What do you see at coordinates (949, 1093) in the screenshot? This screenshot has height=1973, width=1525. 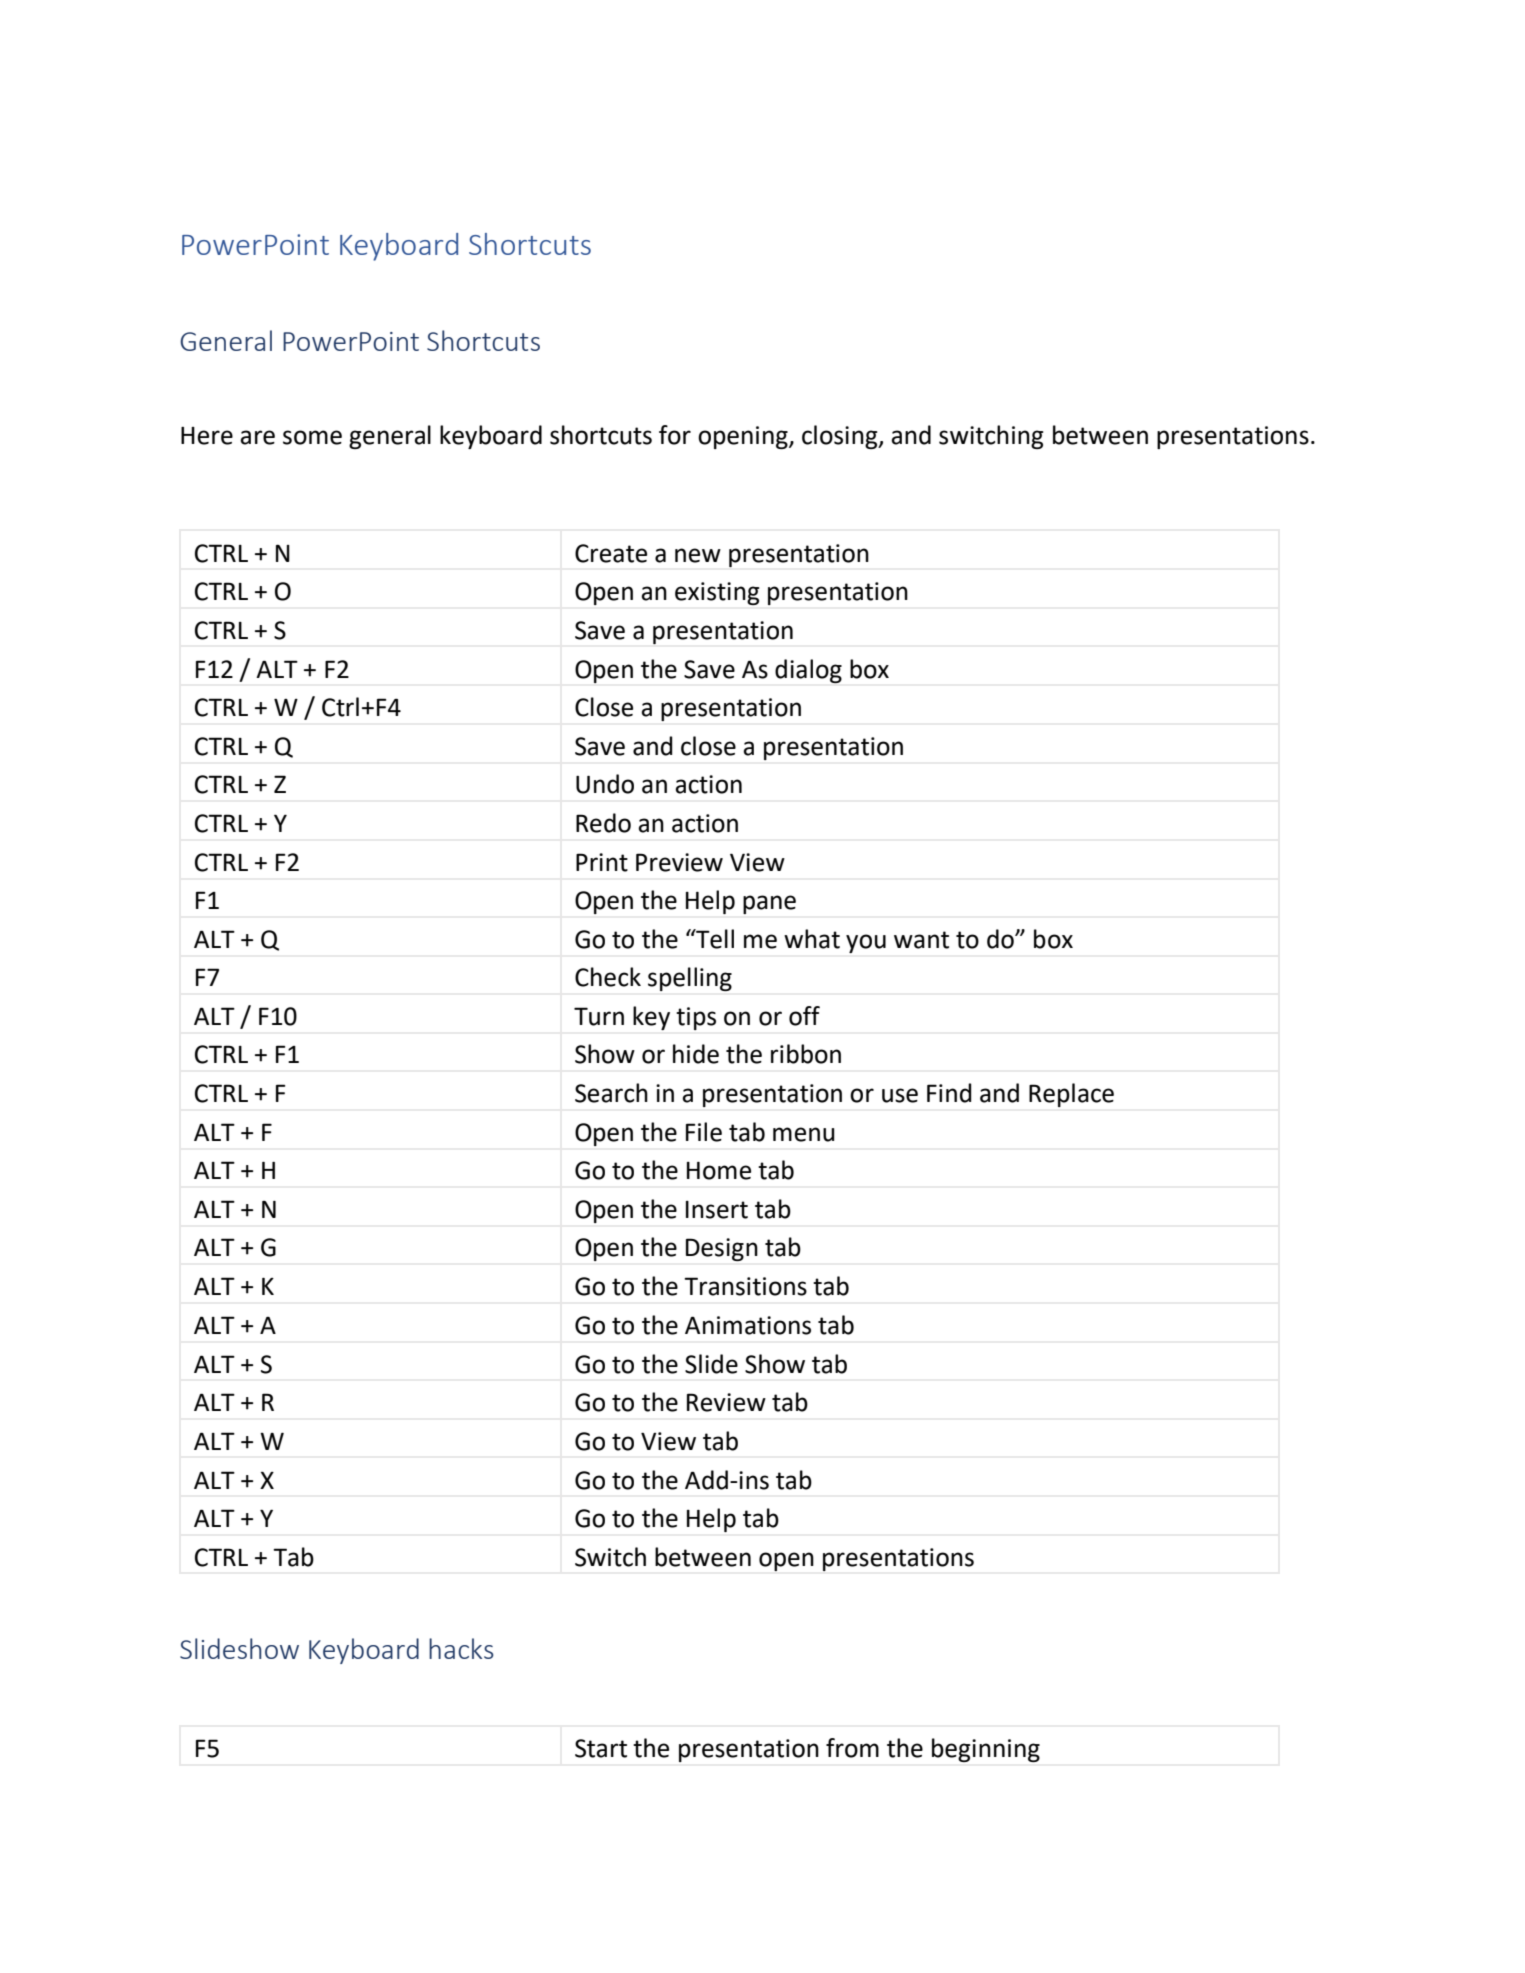 I see `Find` at bounding box center [949, 1093].
